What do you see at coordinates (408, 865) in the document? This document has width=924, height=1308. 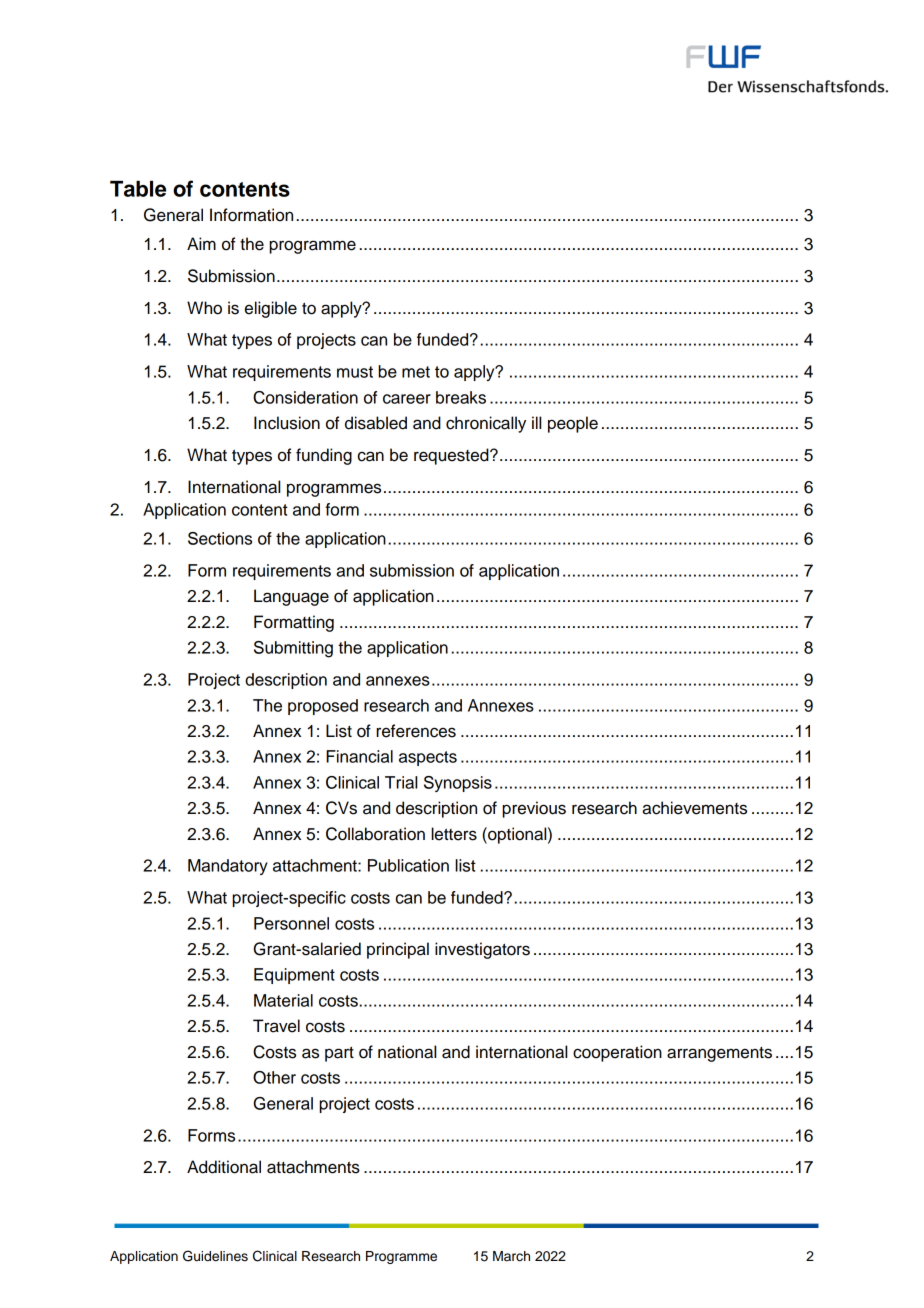 I see `Publication` at bounding box center [408, 865].
